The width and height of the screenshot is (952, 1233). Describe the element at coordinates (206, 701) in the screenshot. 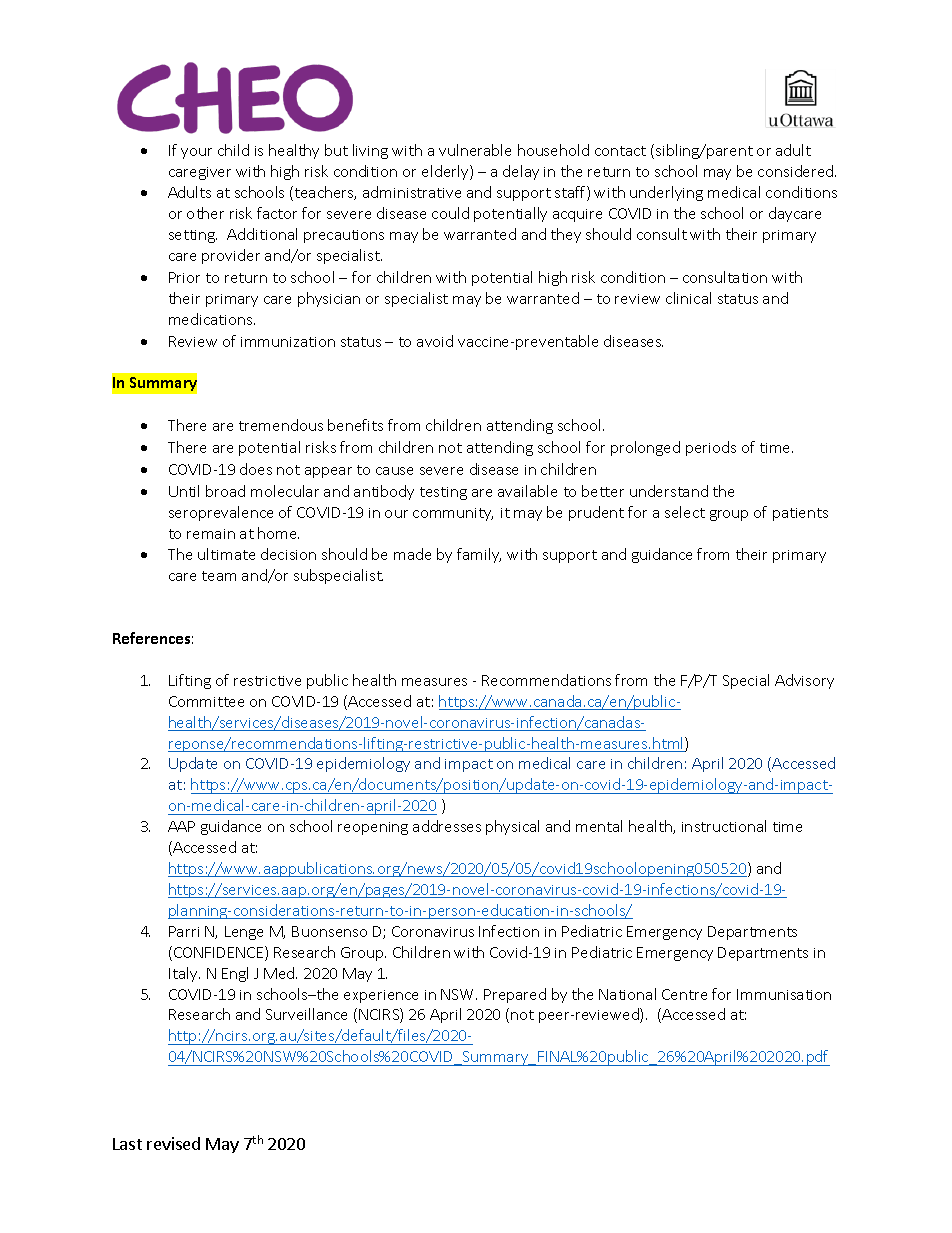

I see `Committee` at that location.
